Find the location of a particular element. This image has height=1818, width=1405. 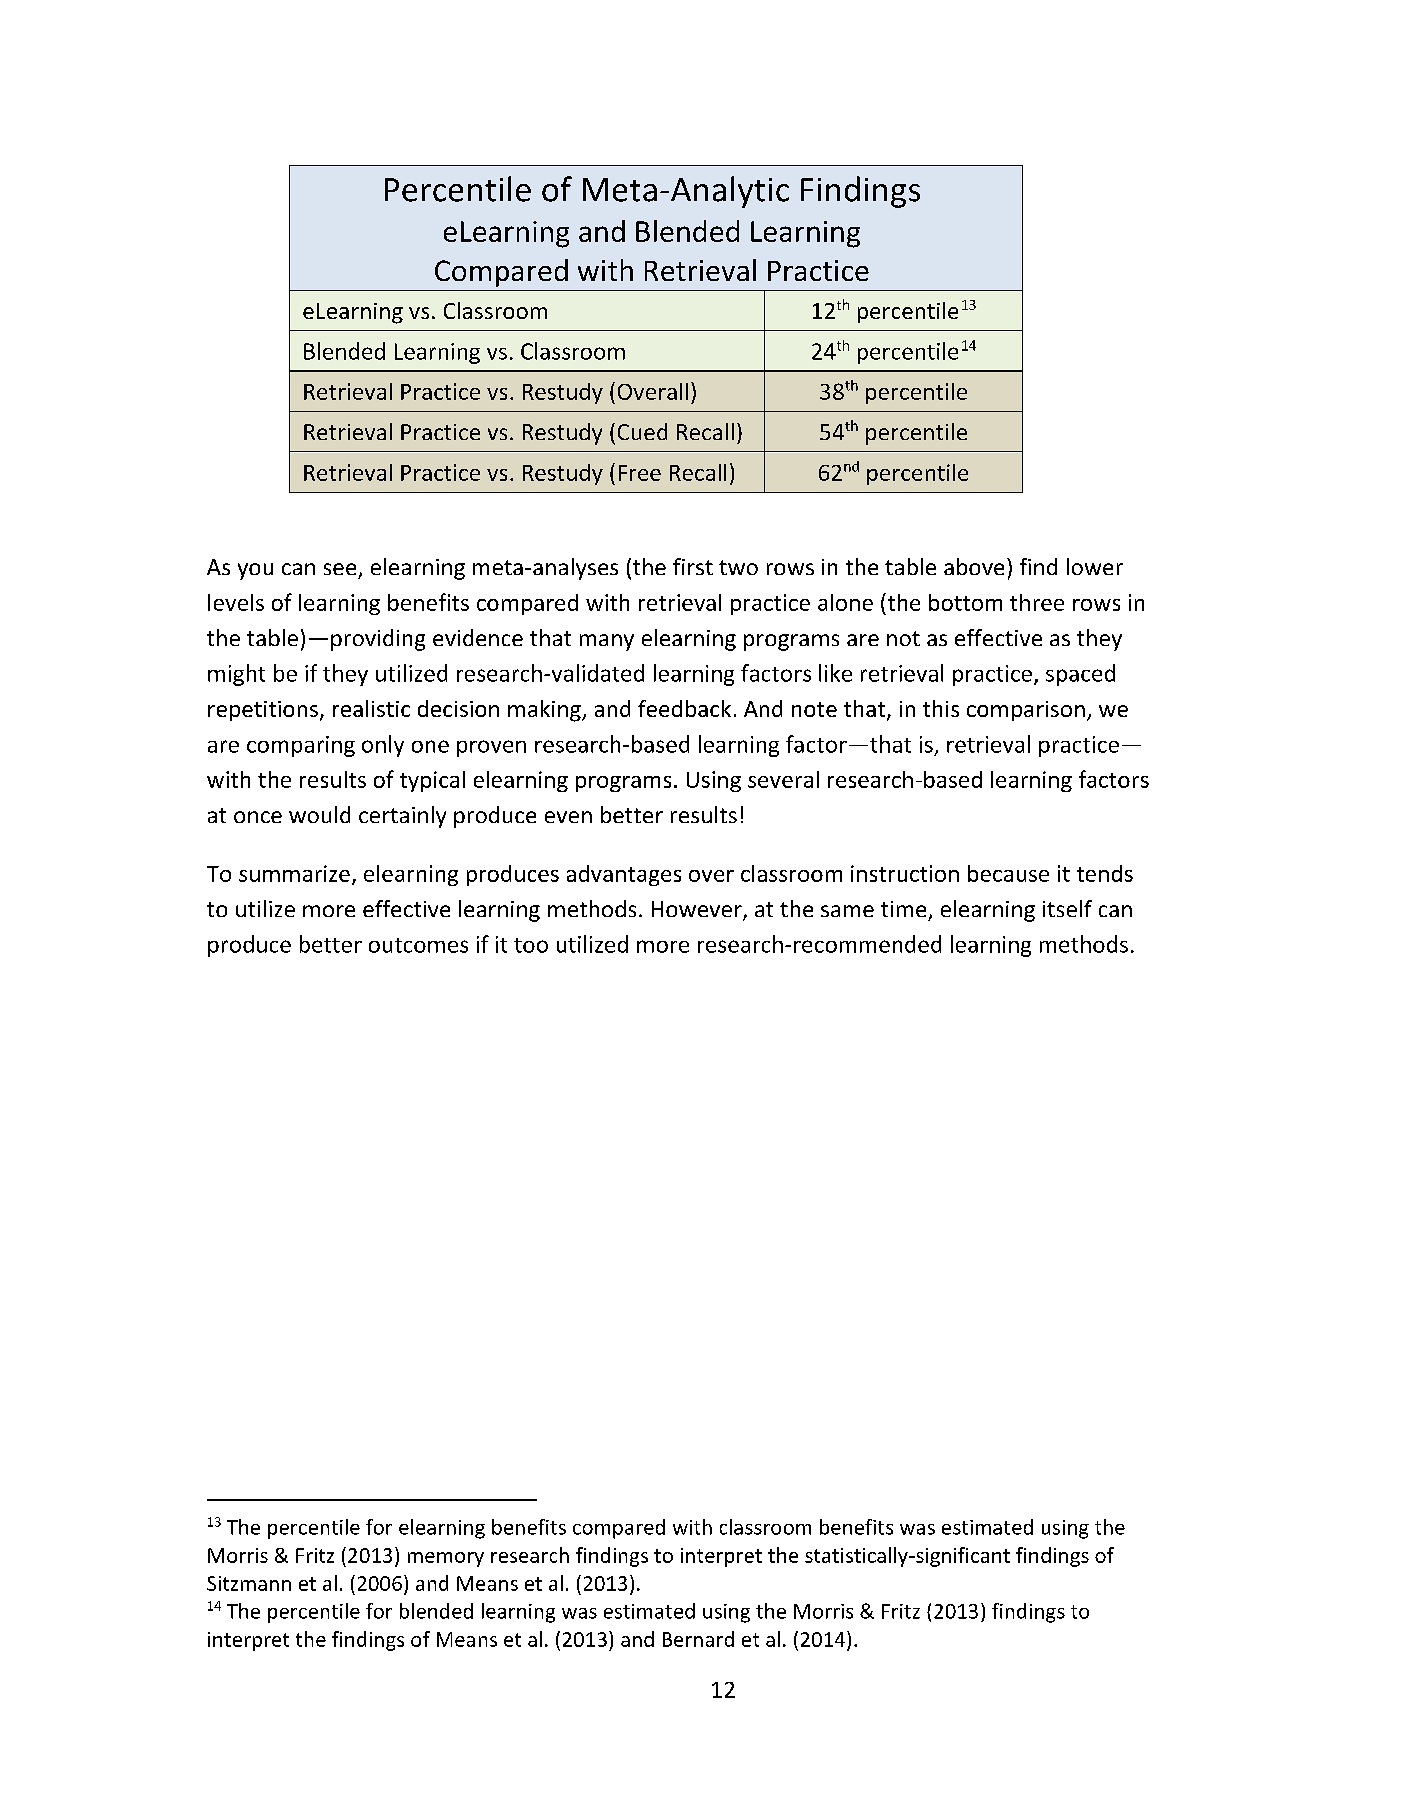

time is located at coordinates (903, 909).
